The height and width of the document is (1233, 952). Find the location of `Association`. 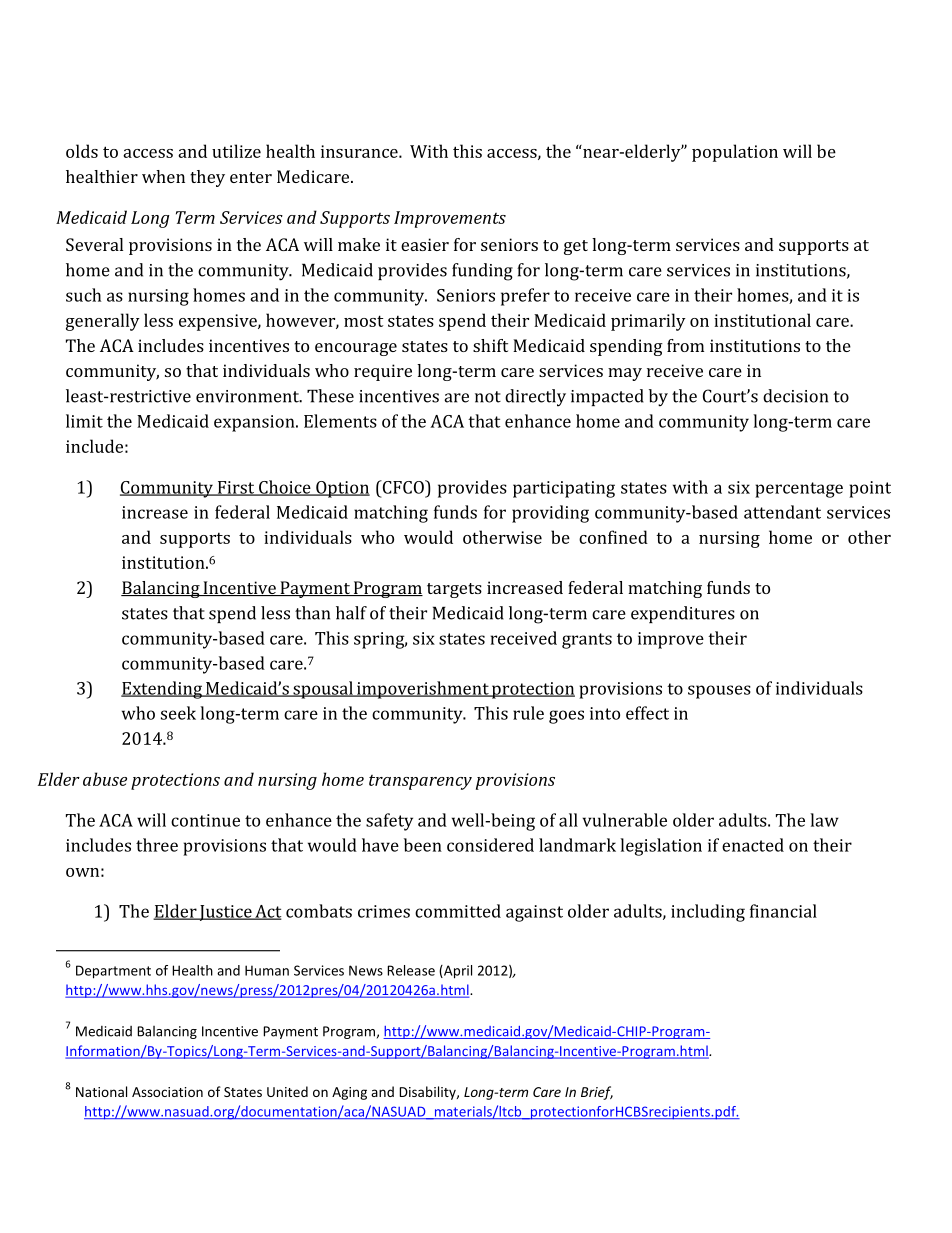

Association is located at coordinates (167, 1092).
